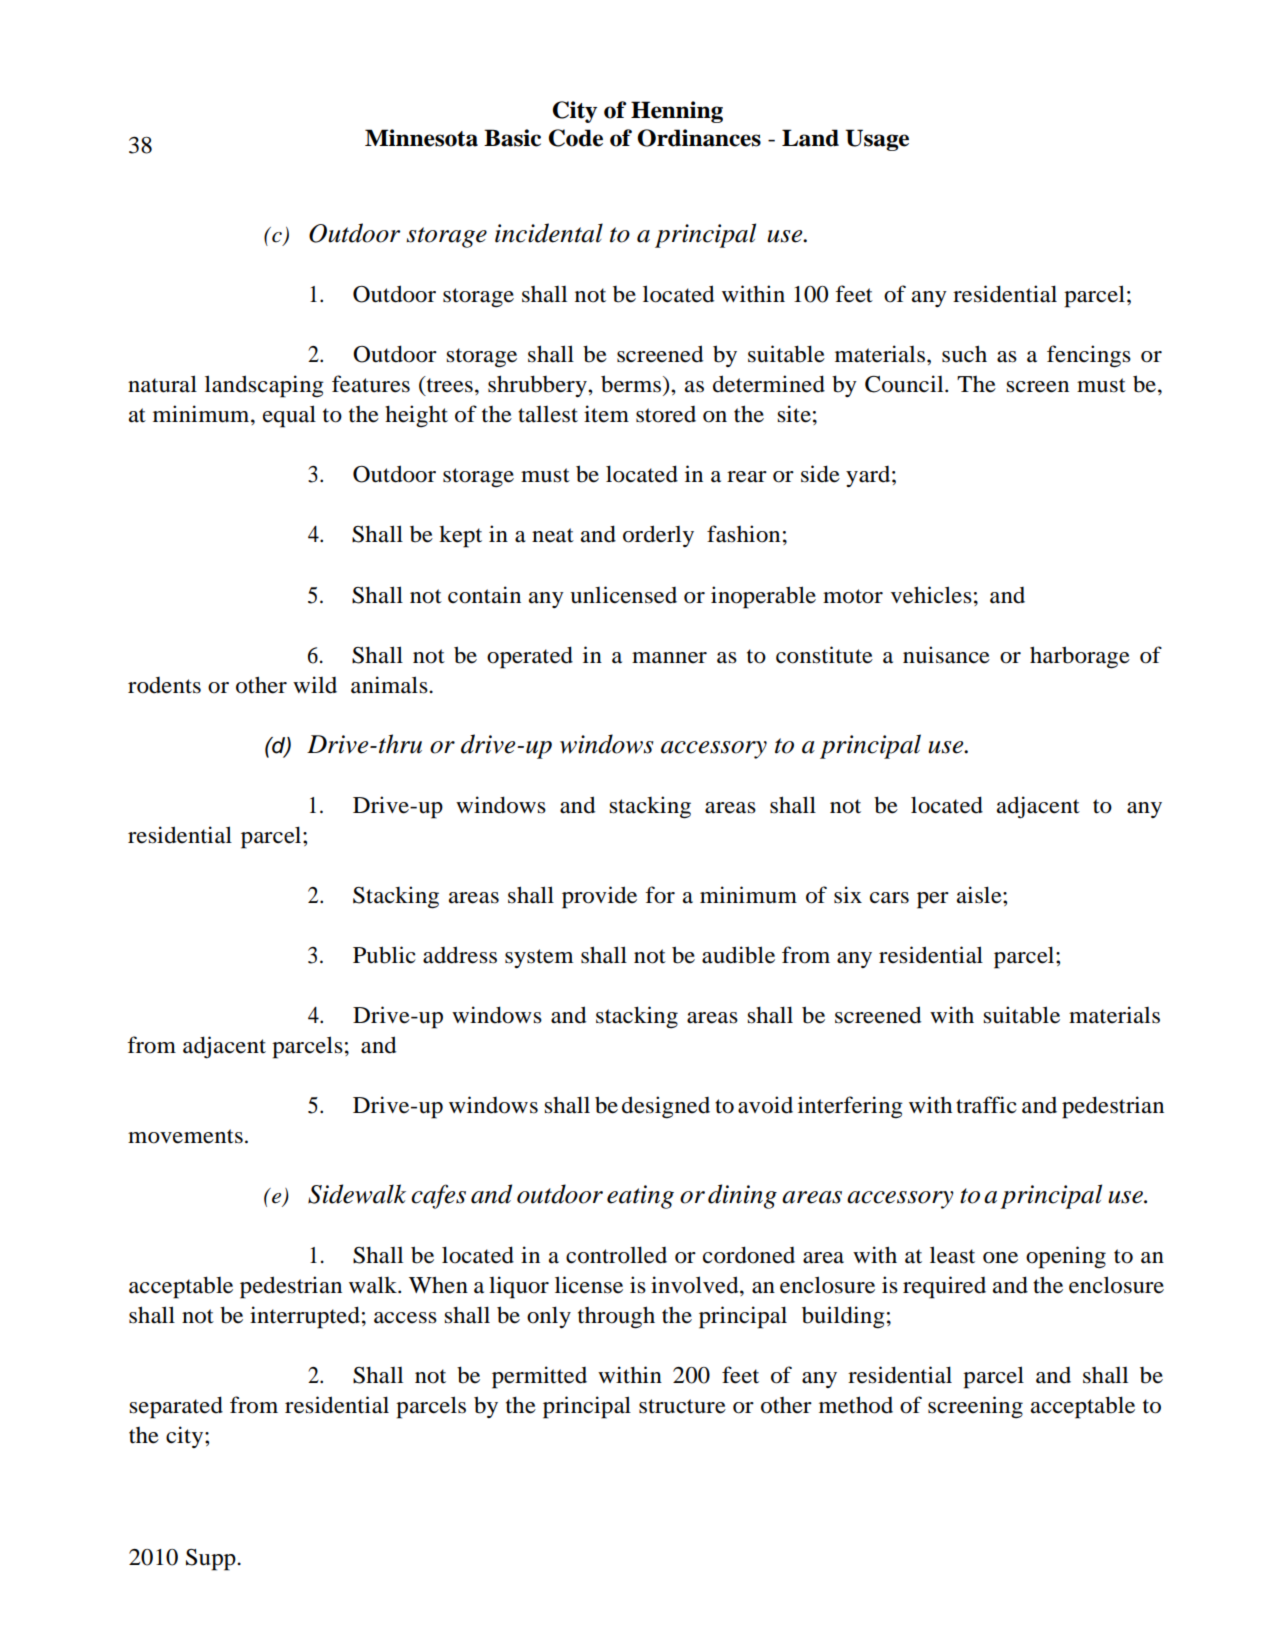  I want to click on method, so click(856, 1405).
